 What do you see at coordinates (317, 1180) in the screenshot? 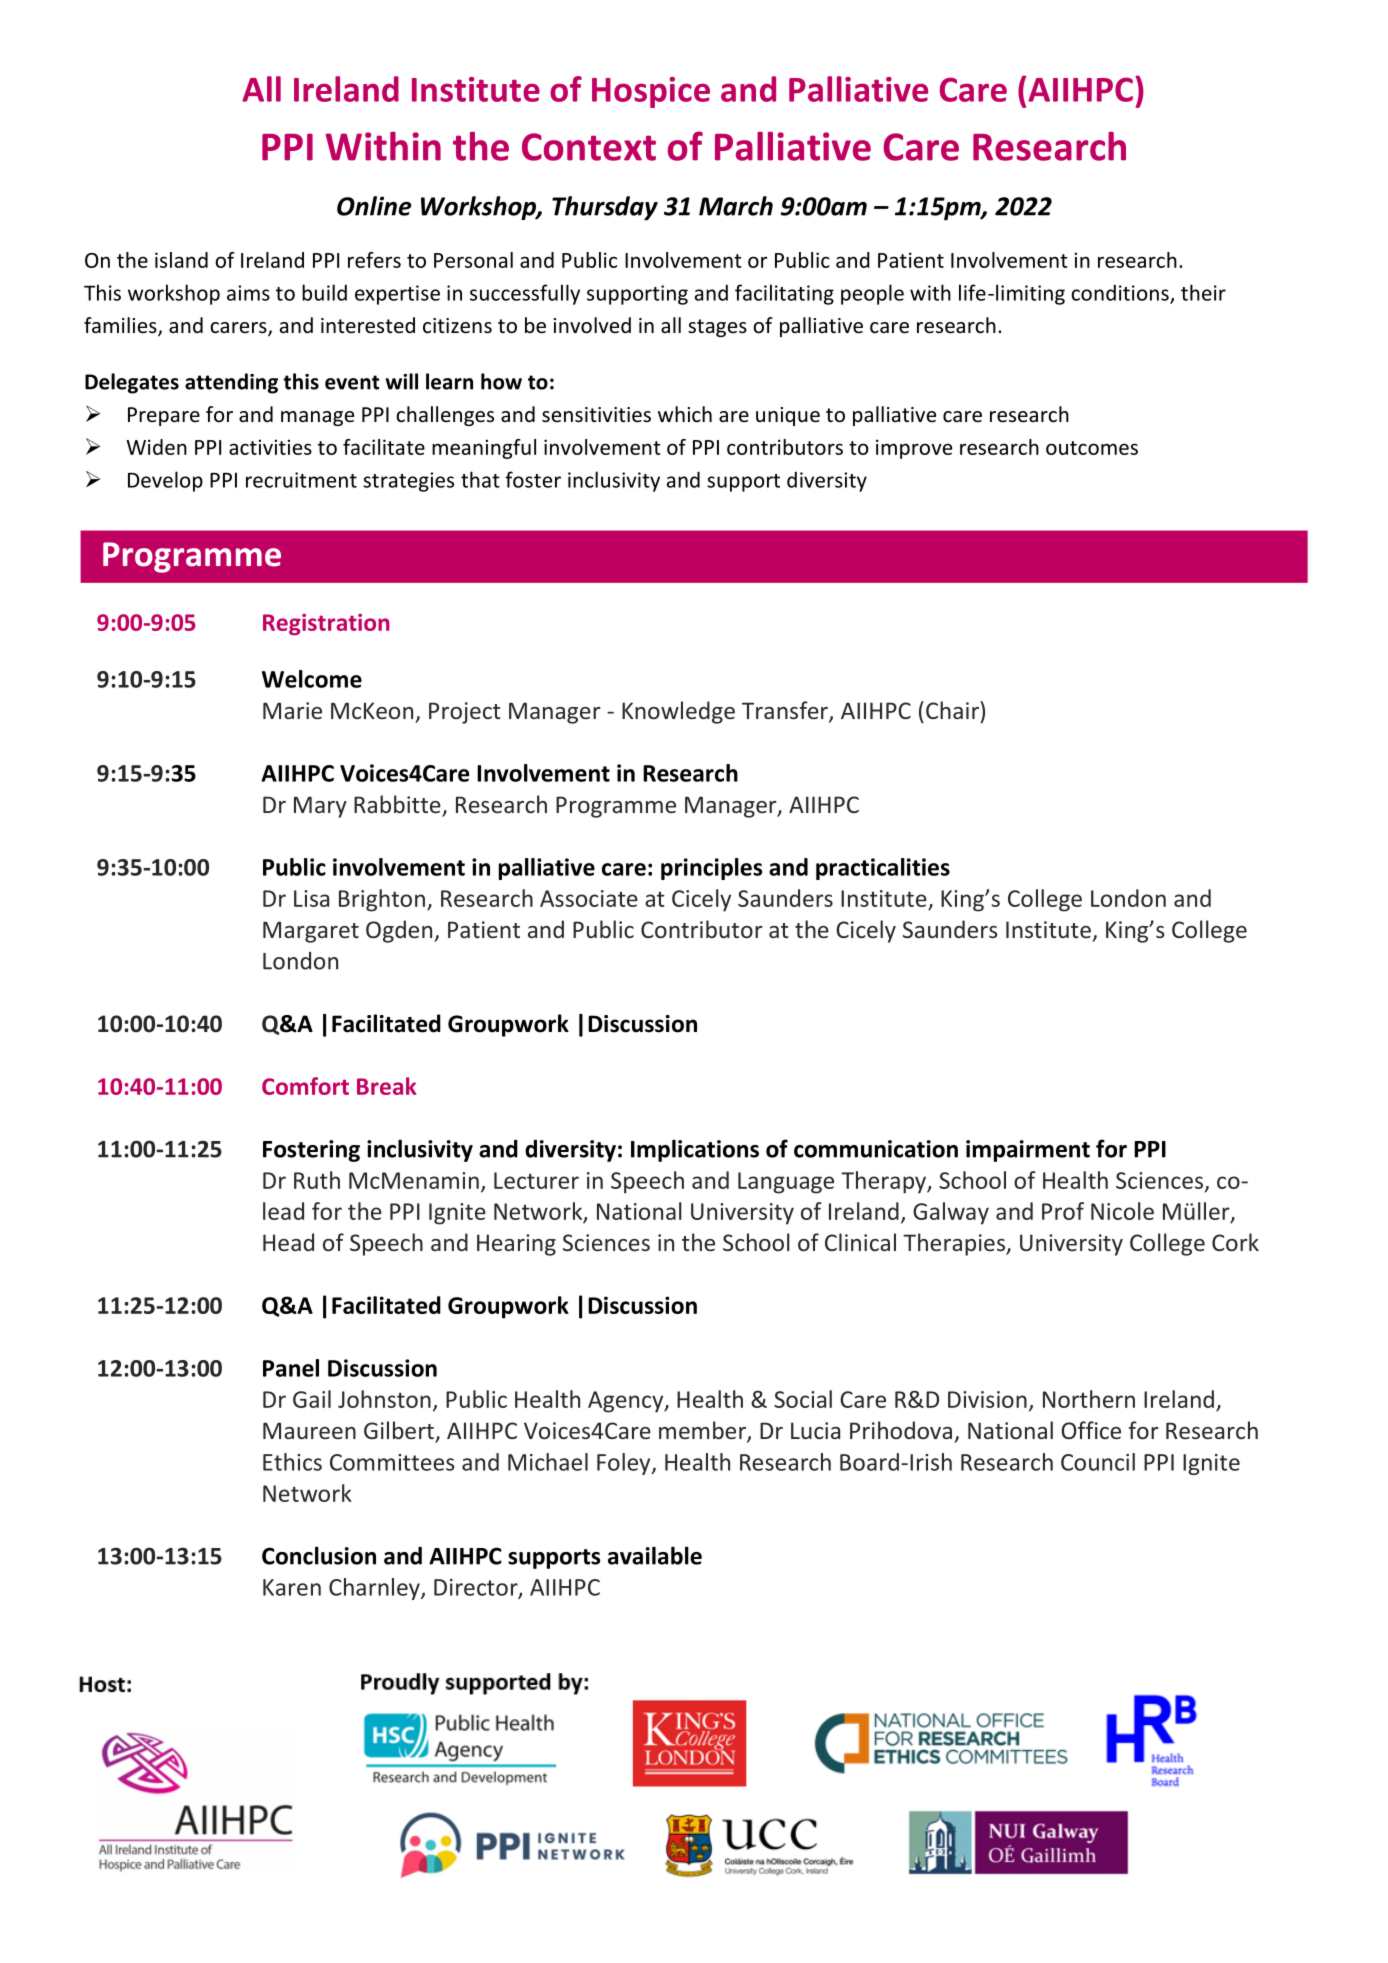
I see `Ruth` at bounding box center [317, 1180].
